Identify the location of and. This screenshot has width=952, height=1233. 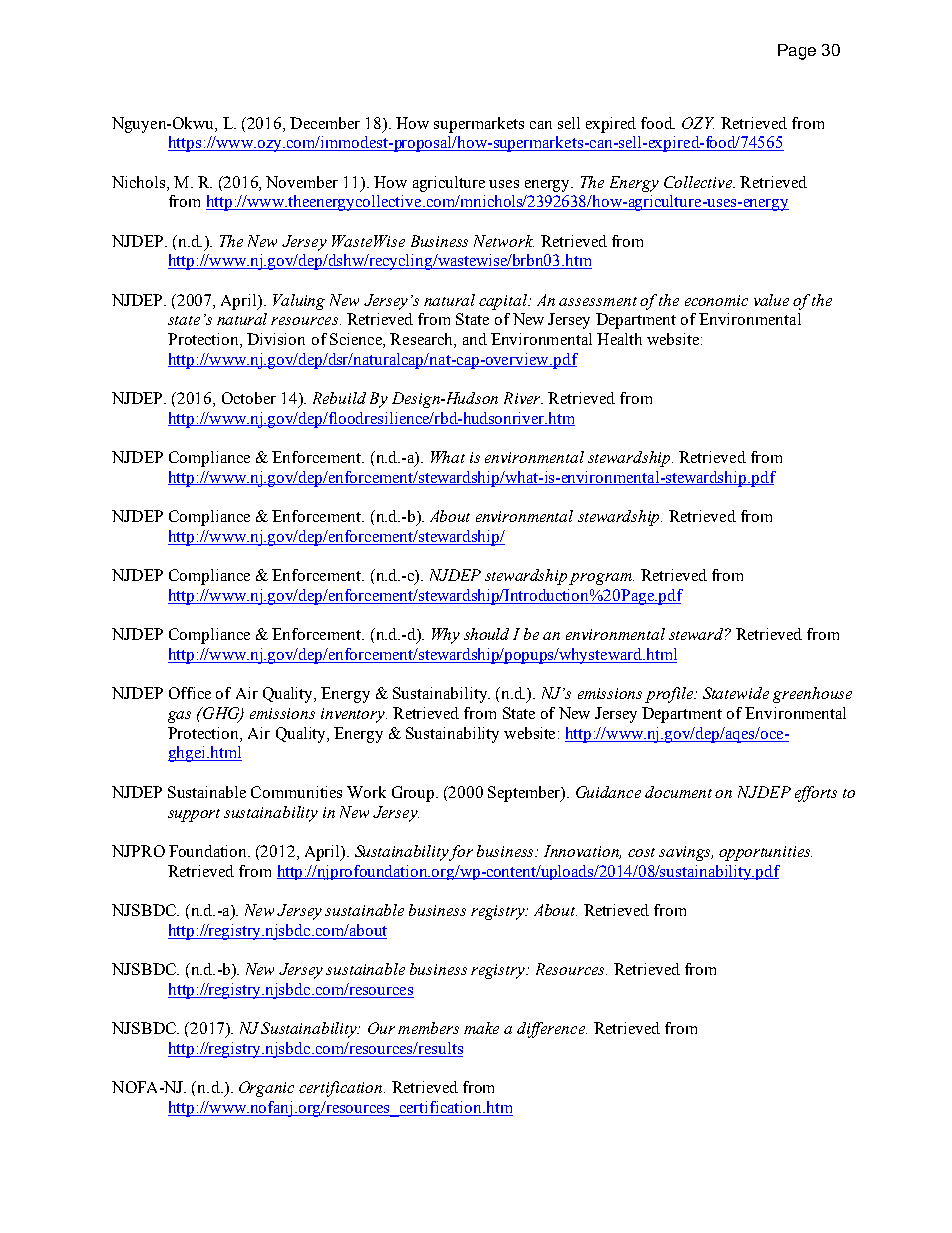
(475, 339).
